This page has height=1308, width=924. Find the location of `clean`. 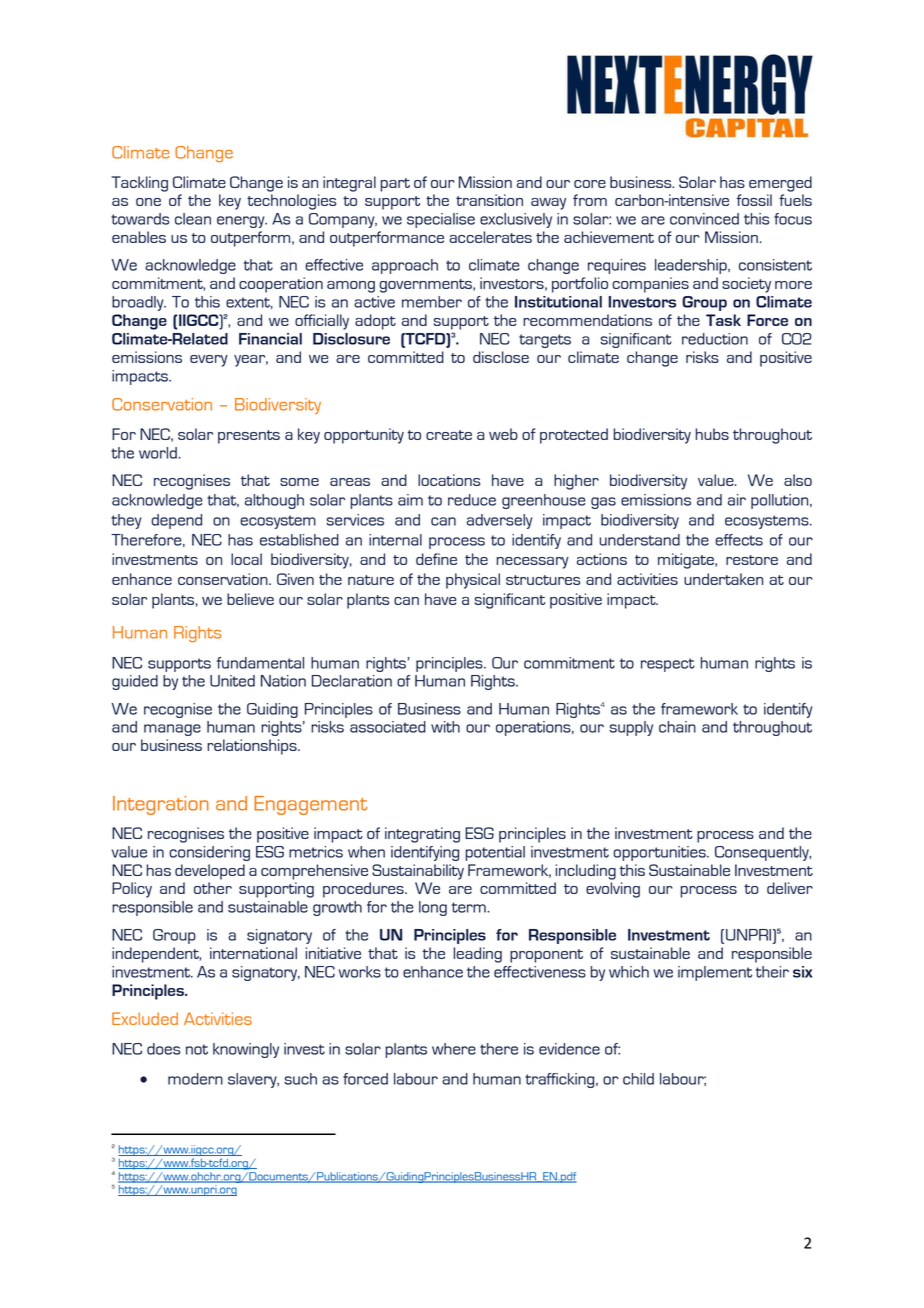

clean is located at coordinates (193, 219).
